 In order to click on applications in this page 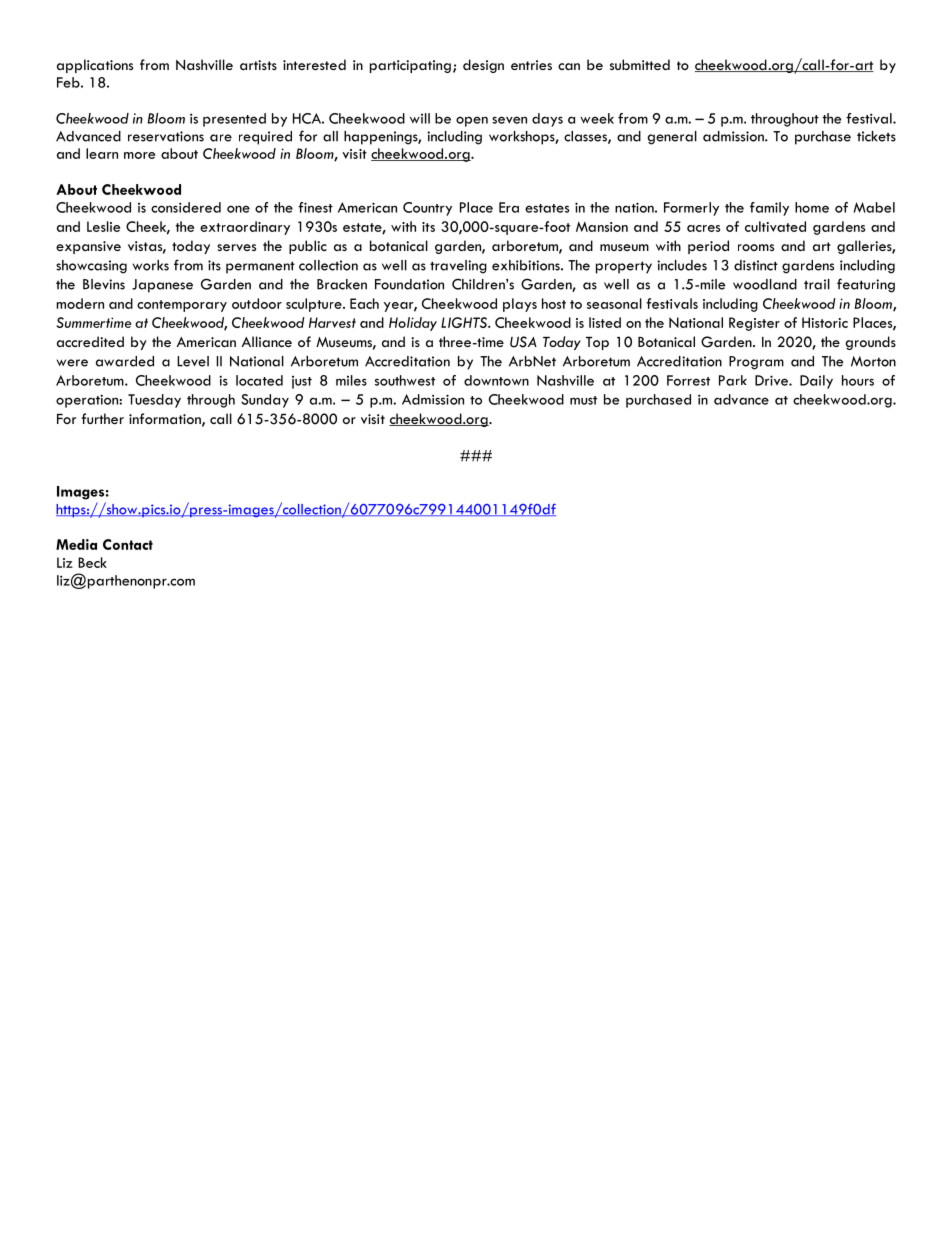, I will do `click(95, 66)`.
